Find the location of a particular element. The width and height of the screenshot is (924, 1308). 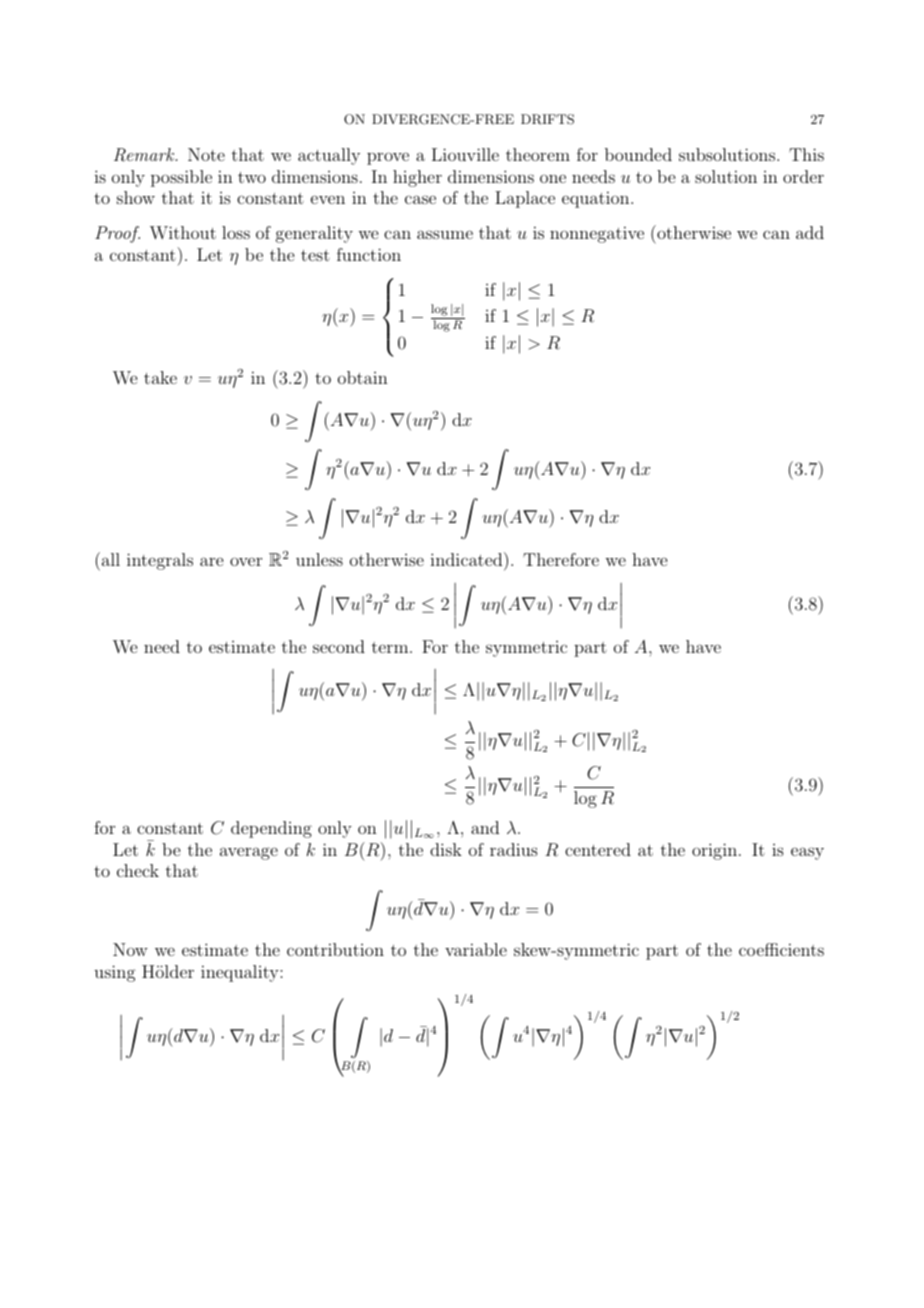

and is located at coordinates (485, 827).
